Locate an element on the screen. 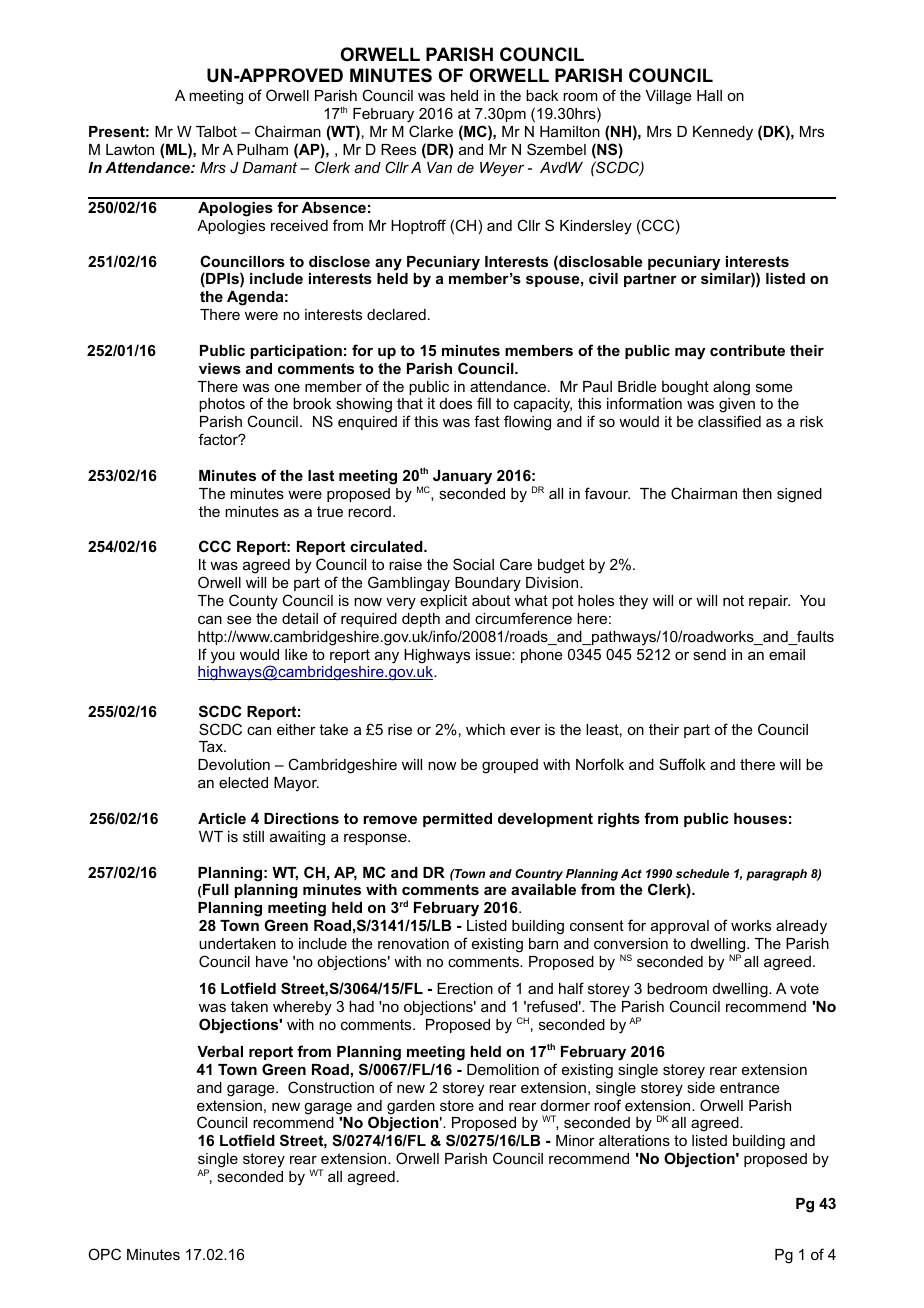 The image size is (924, 1308). January is located at coordinates (462, 477).
